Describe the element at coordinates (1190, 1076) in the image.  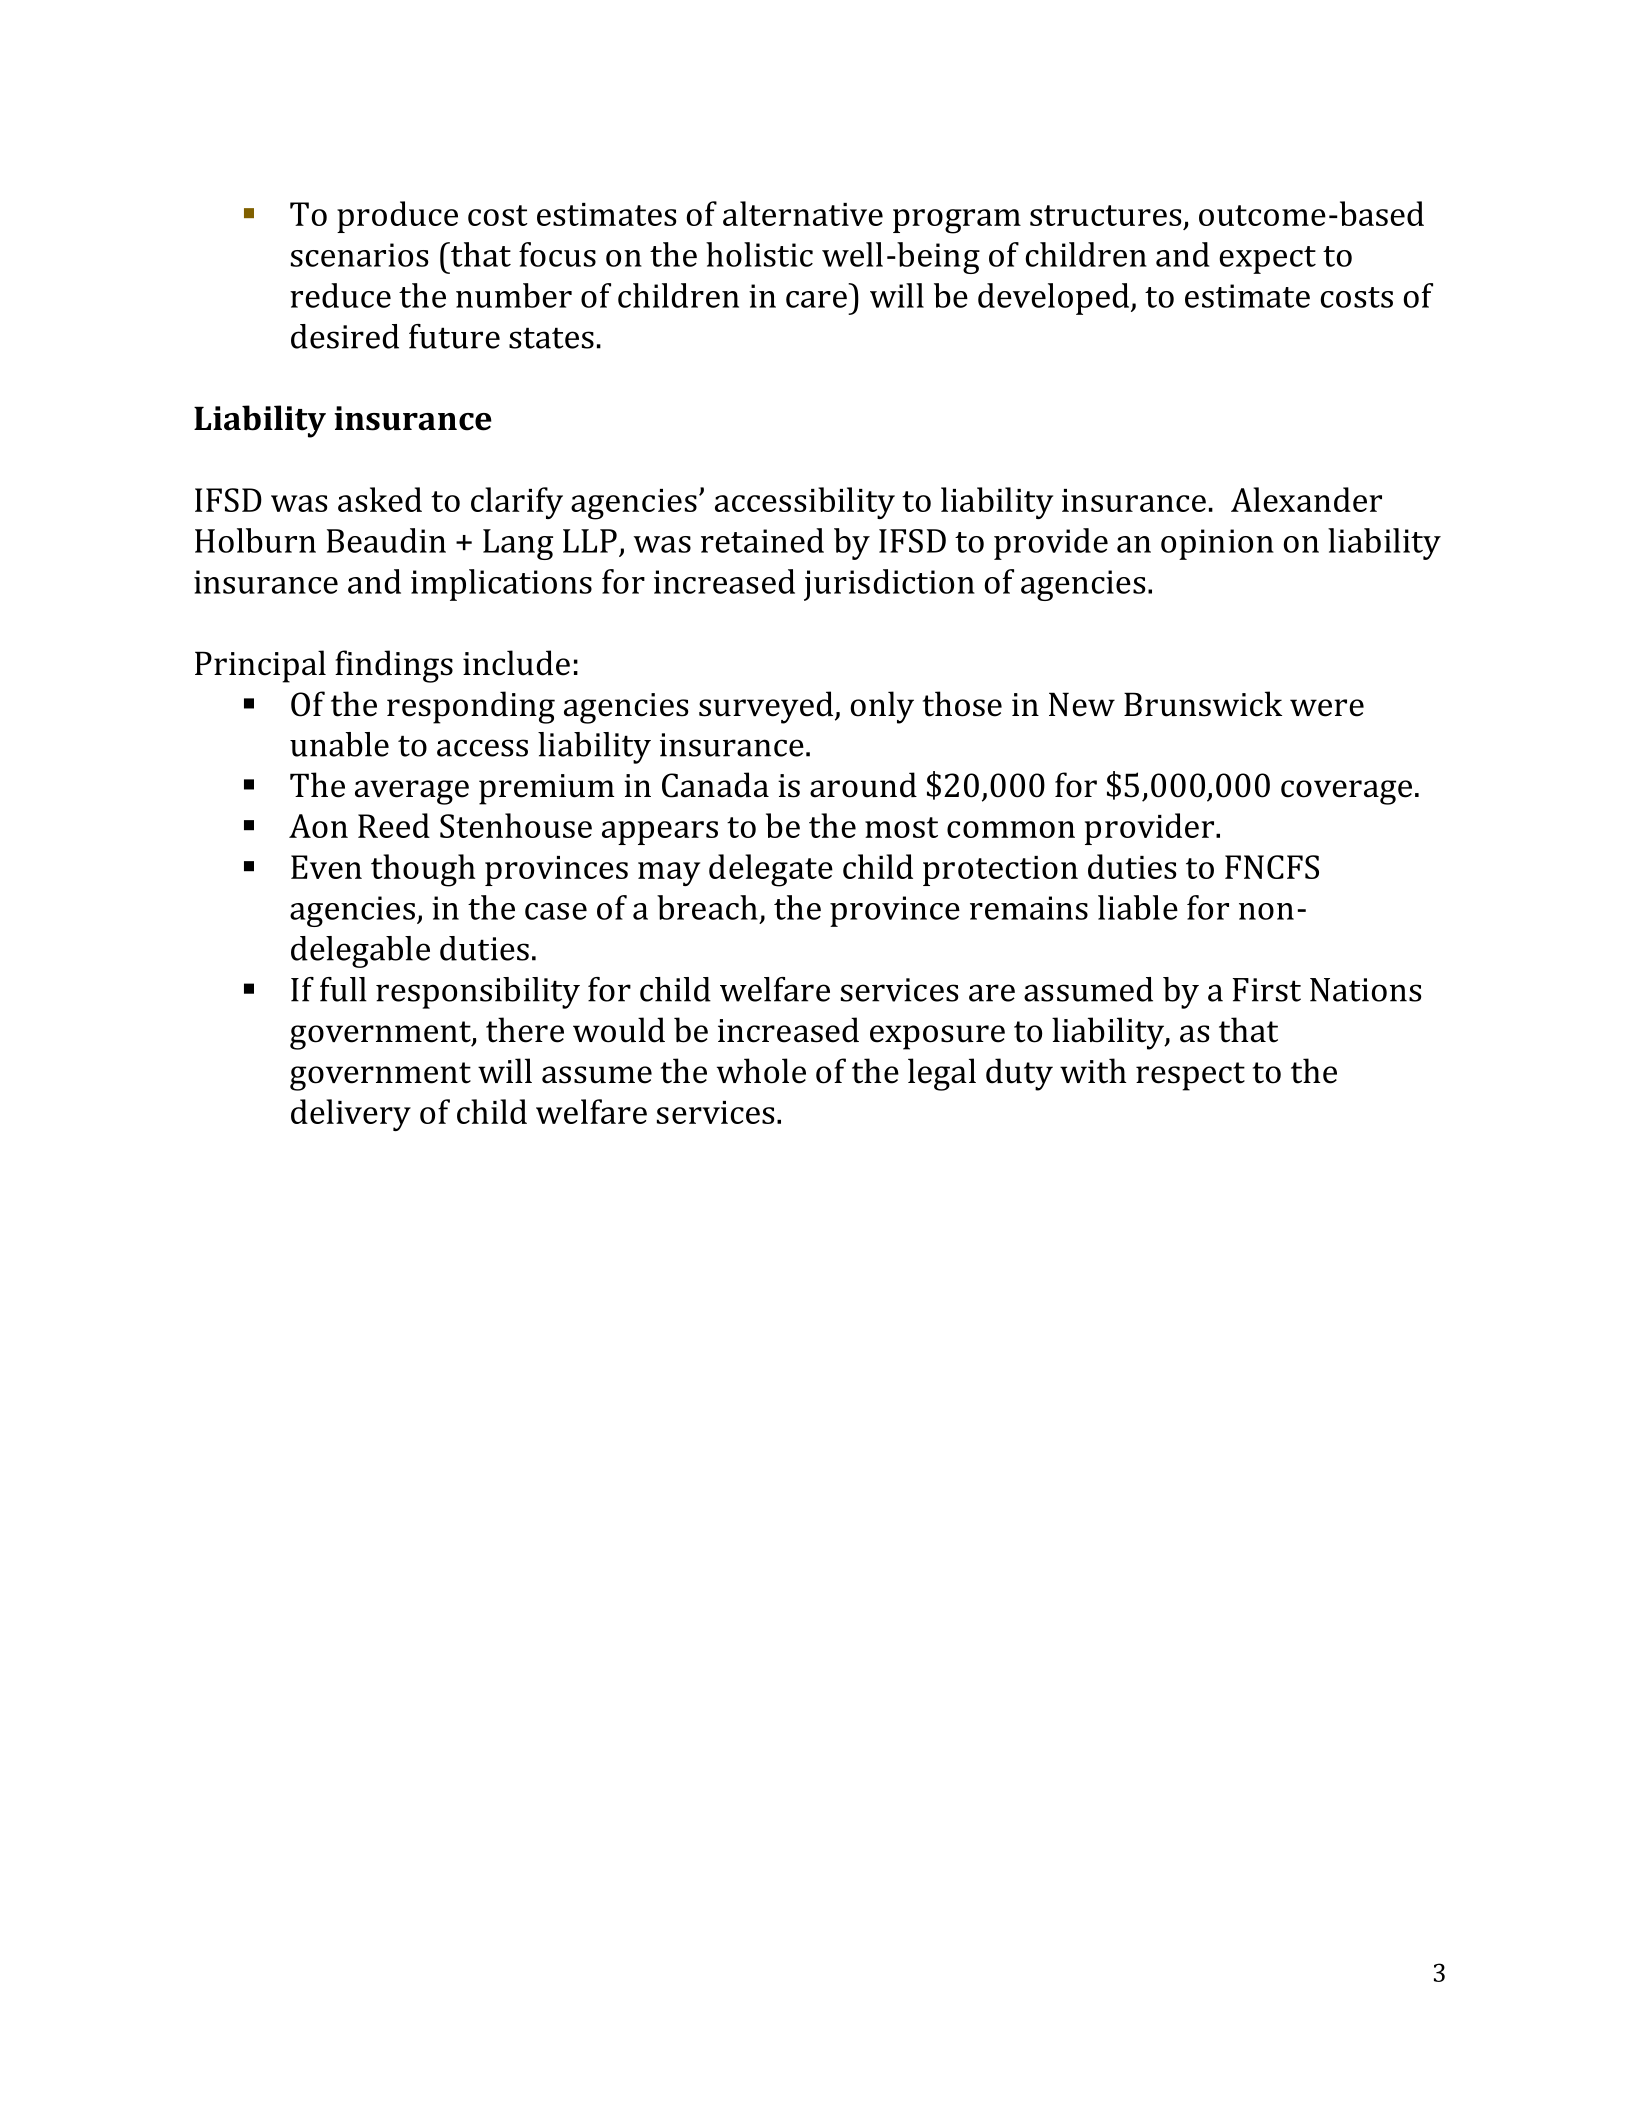
I see `respect` at that location.
